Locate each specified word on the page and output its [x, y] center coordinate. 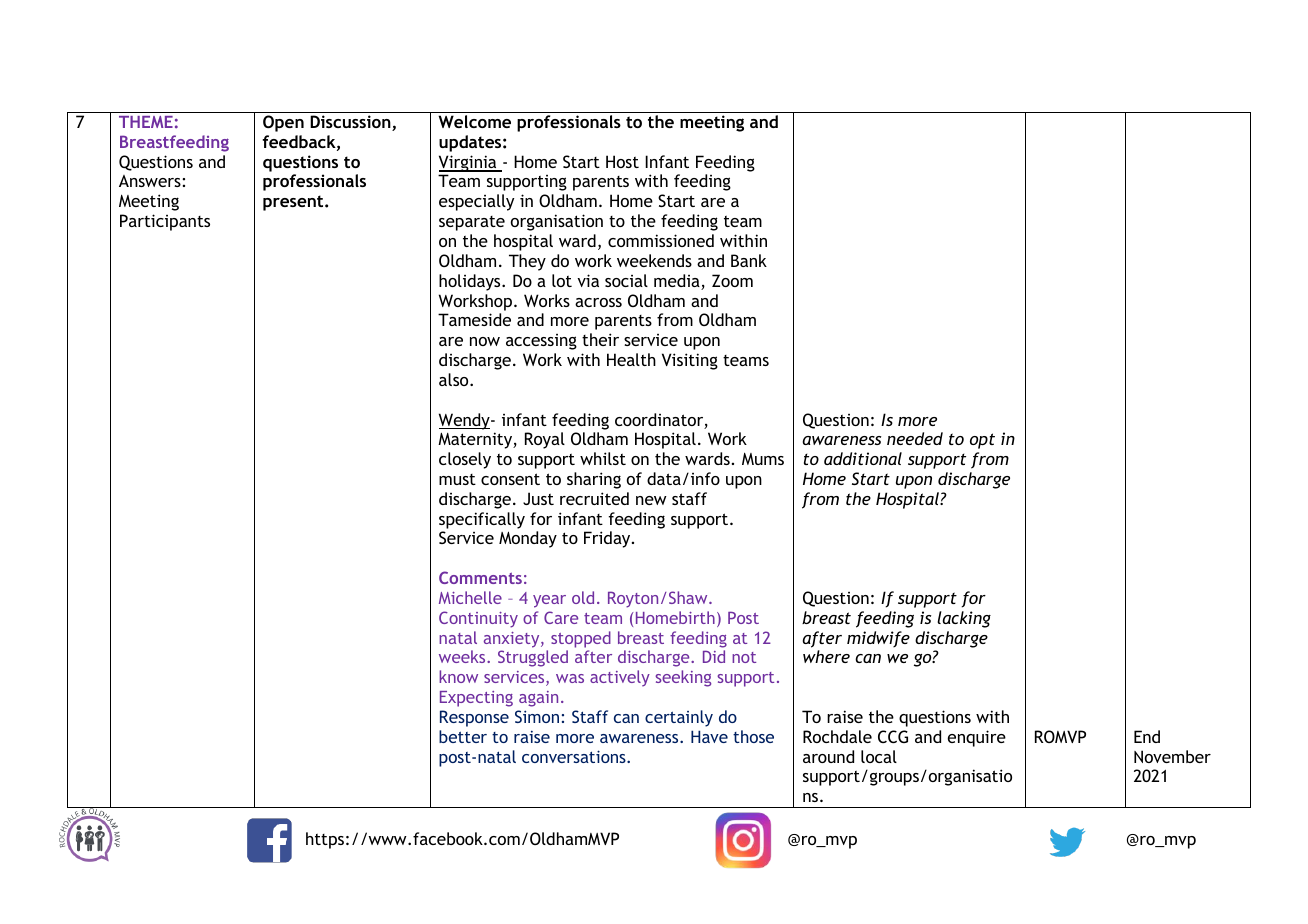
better [463, 736]
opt [982, 441]
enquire [977, 738]
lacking [964, 619]
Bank [749, 260]
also [455, 379]
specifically [482, 520]
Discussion [351, 123]
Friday [608, 539]
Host [622, 161]
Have [709, 736]
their [600, 339]
